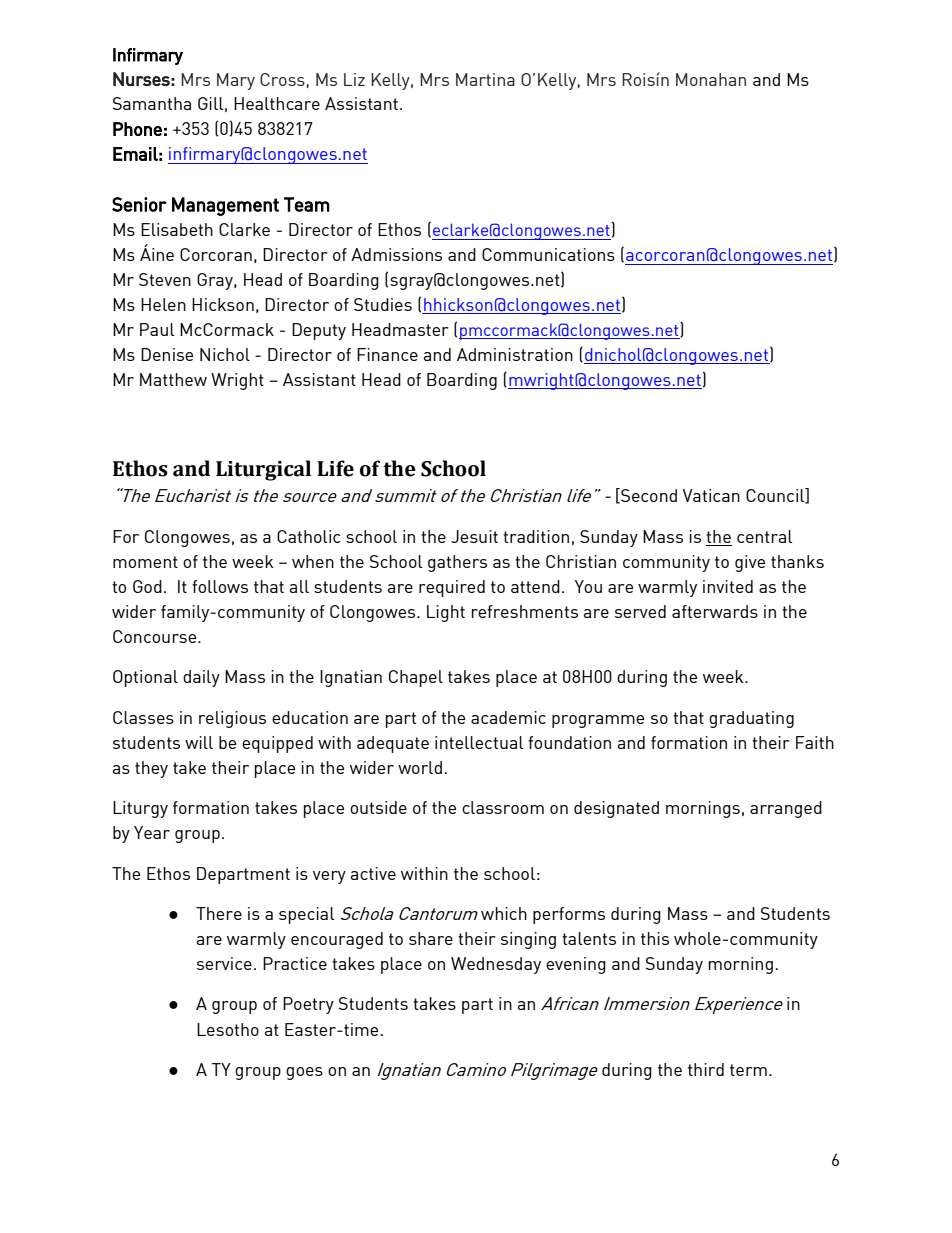 The image size is (952, 1233). I want to click on religious, so click(232, 719).
